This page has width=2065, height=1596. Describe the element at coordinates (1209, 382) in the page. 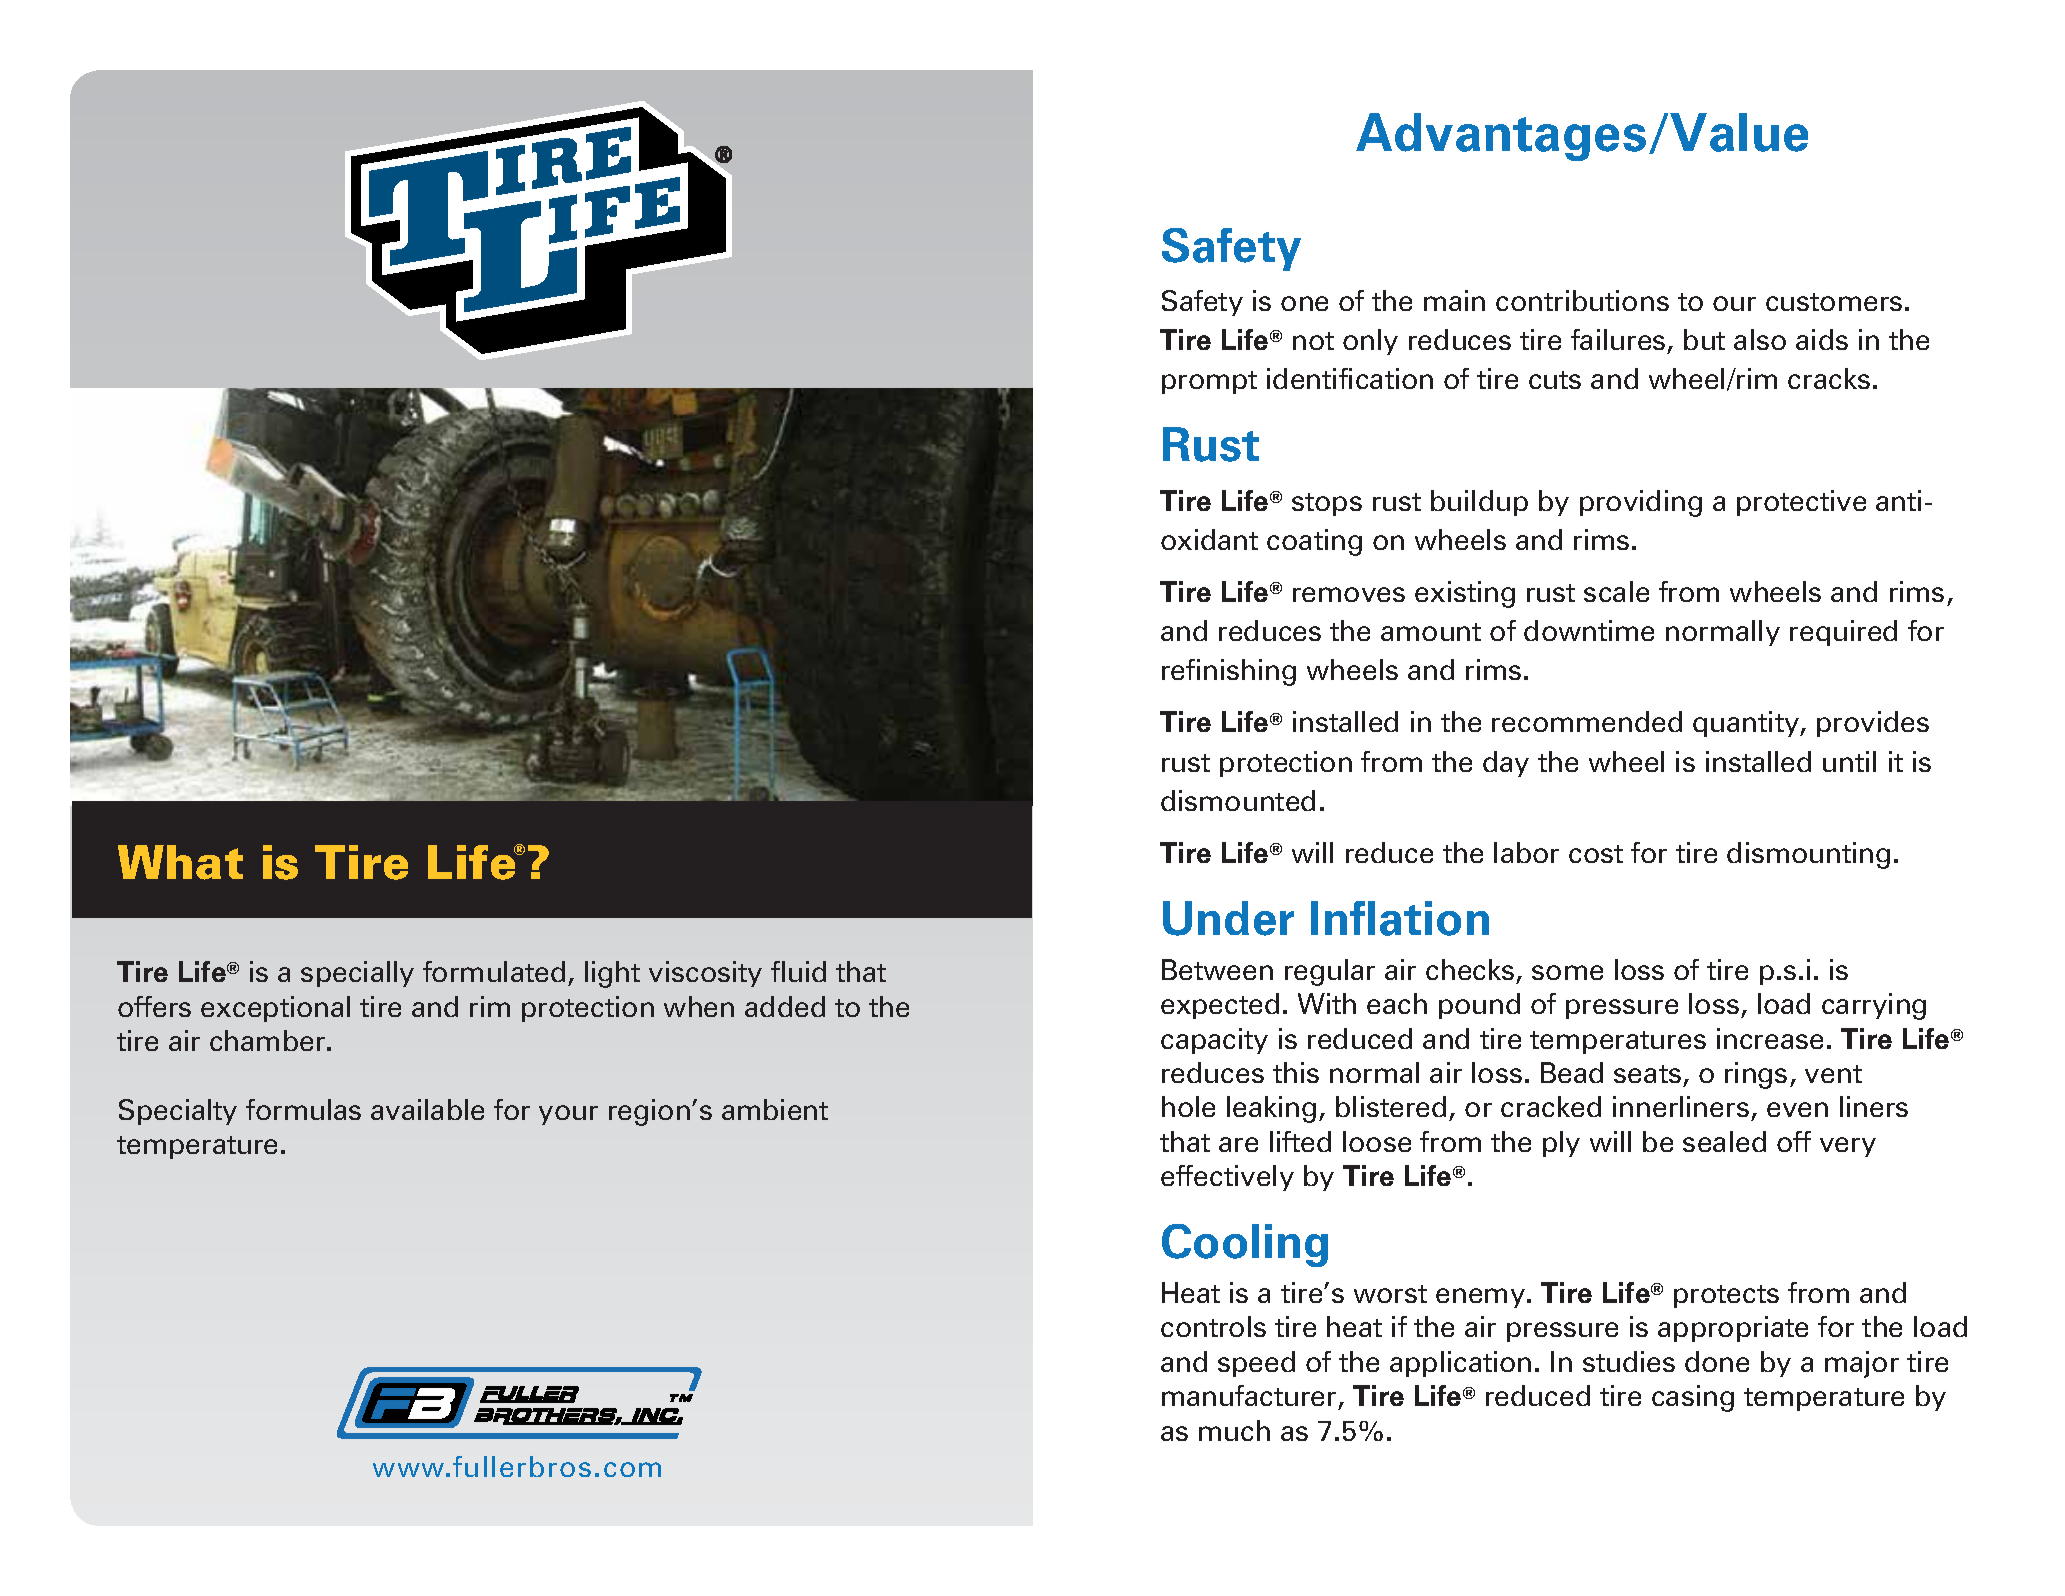

I see `prompt` at that location.
